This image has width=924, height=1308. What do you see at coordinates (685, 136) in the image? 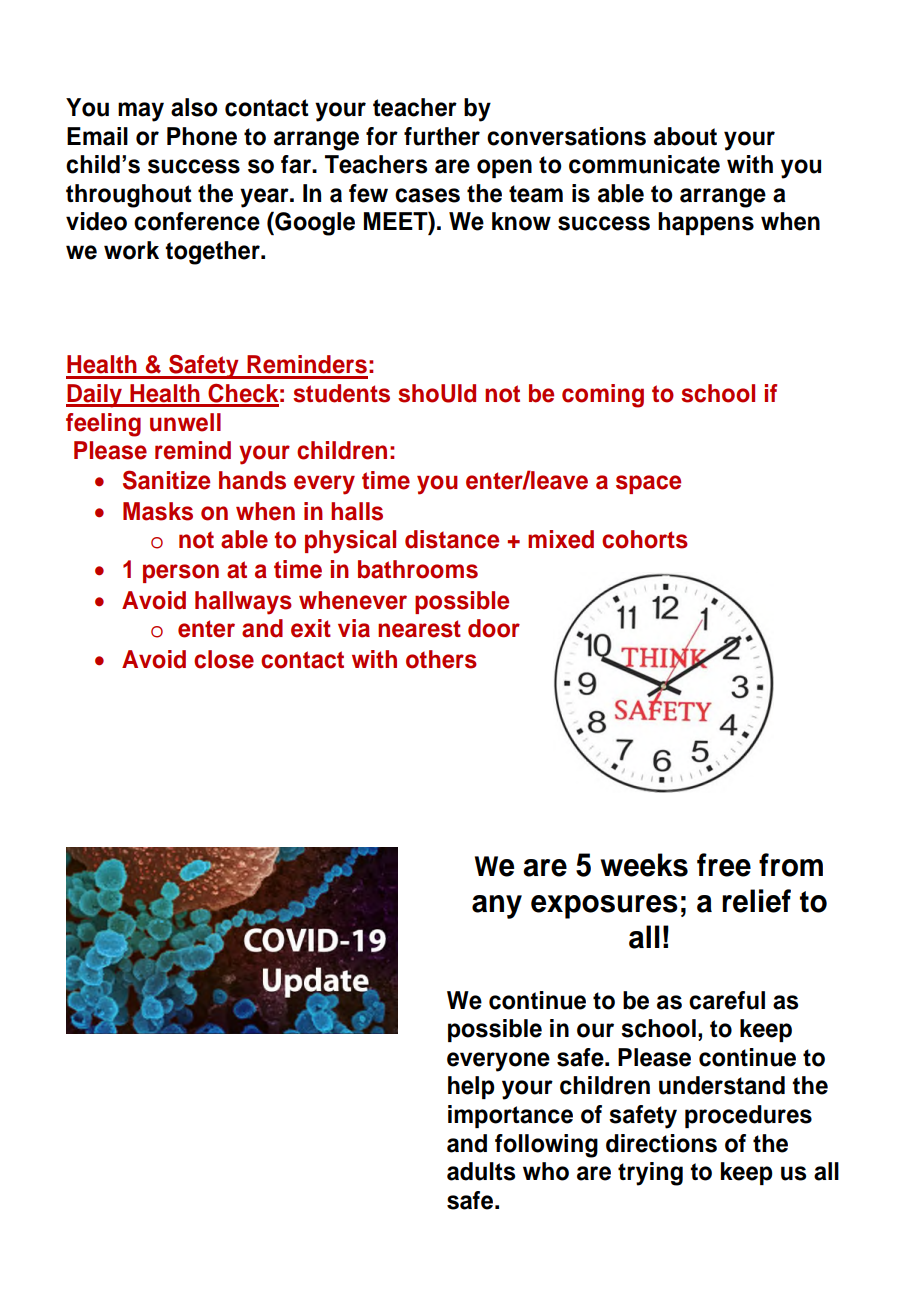
I see `about` at bounding box center [685, 136].
